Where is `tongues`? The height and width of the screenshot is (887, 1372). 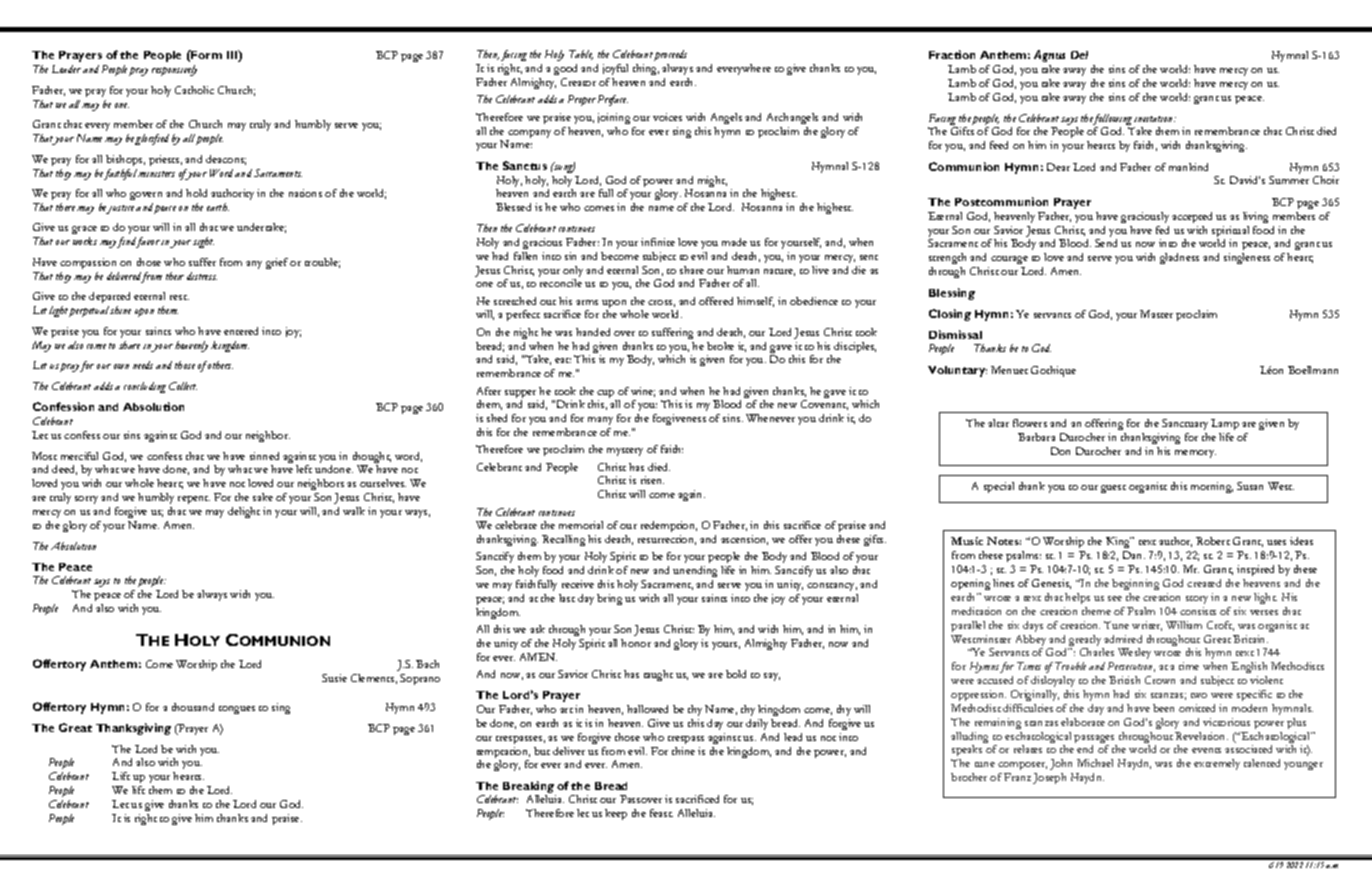 tongues is located at coordinates (237, 710).
